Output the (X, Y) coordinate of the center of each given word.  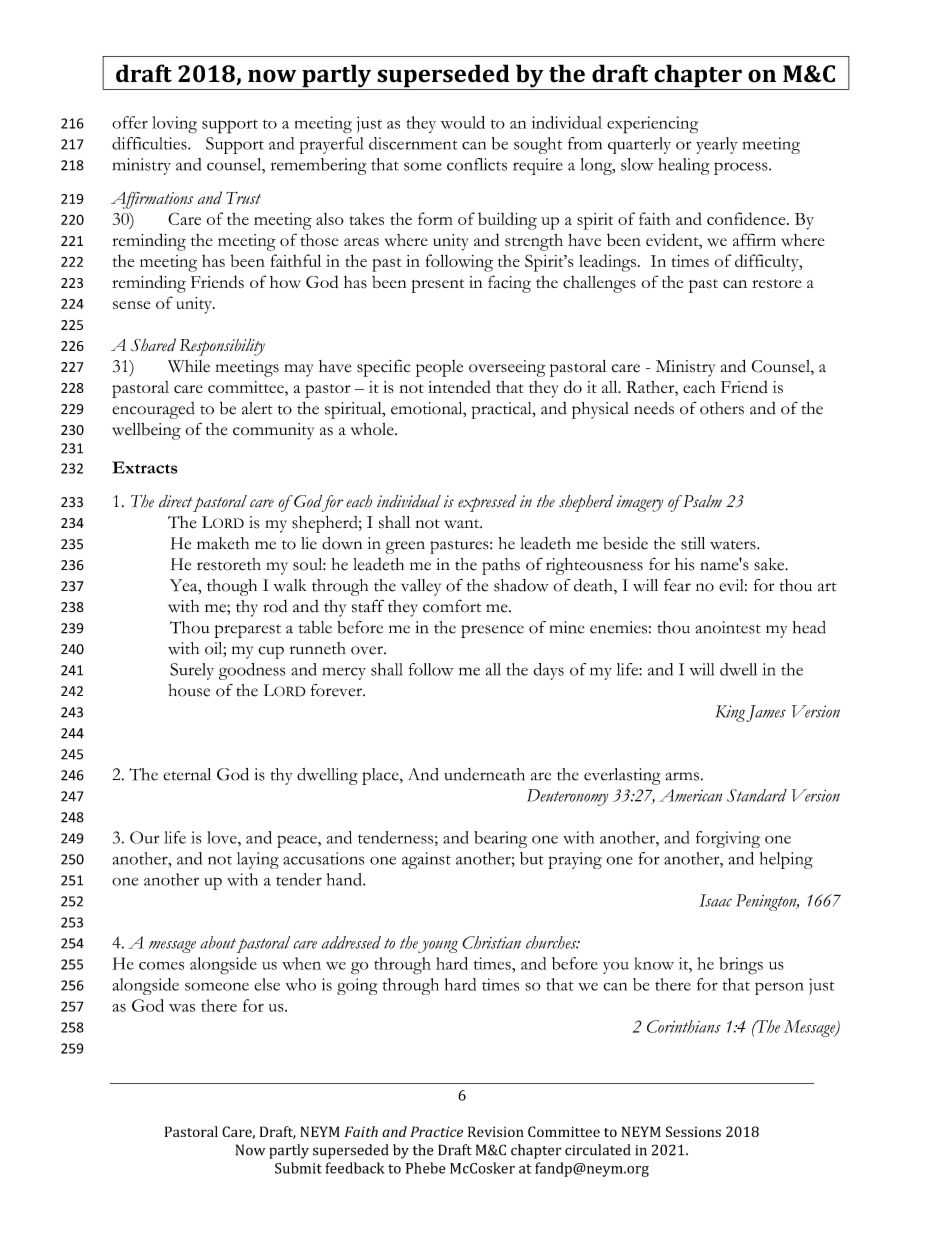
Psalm (702, 501)
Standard (757, 795)
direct (175, 501)
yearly (717, 145)
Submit (298, 1168)
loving (174, 125)
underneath (484, 774)
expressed (487, 503)
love (223, 837)
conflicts (477, 164)
